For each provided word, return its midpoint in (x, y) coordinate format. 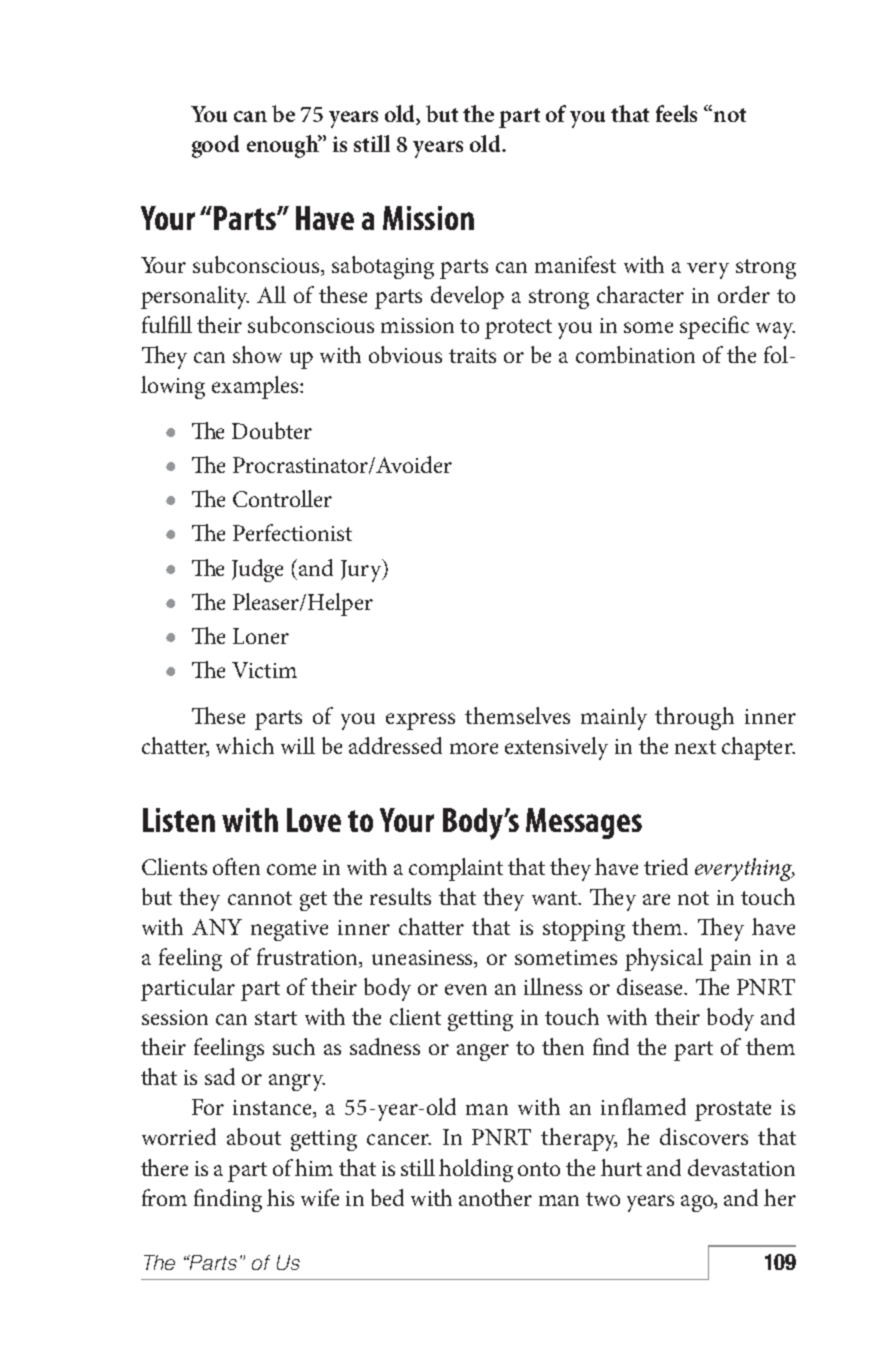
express (420, 721)
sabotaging (383, 267)
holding (476, 1170)
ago (698, 1203)
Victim (264, 670)
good (215, 146)
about (254, 1136)
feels (676, 113)
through (694, 718)
